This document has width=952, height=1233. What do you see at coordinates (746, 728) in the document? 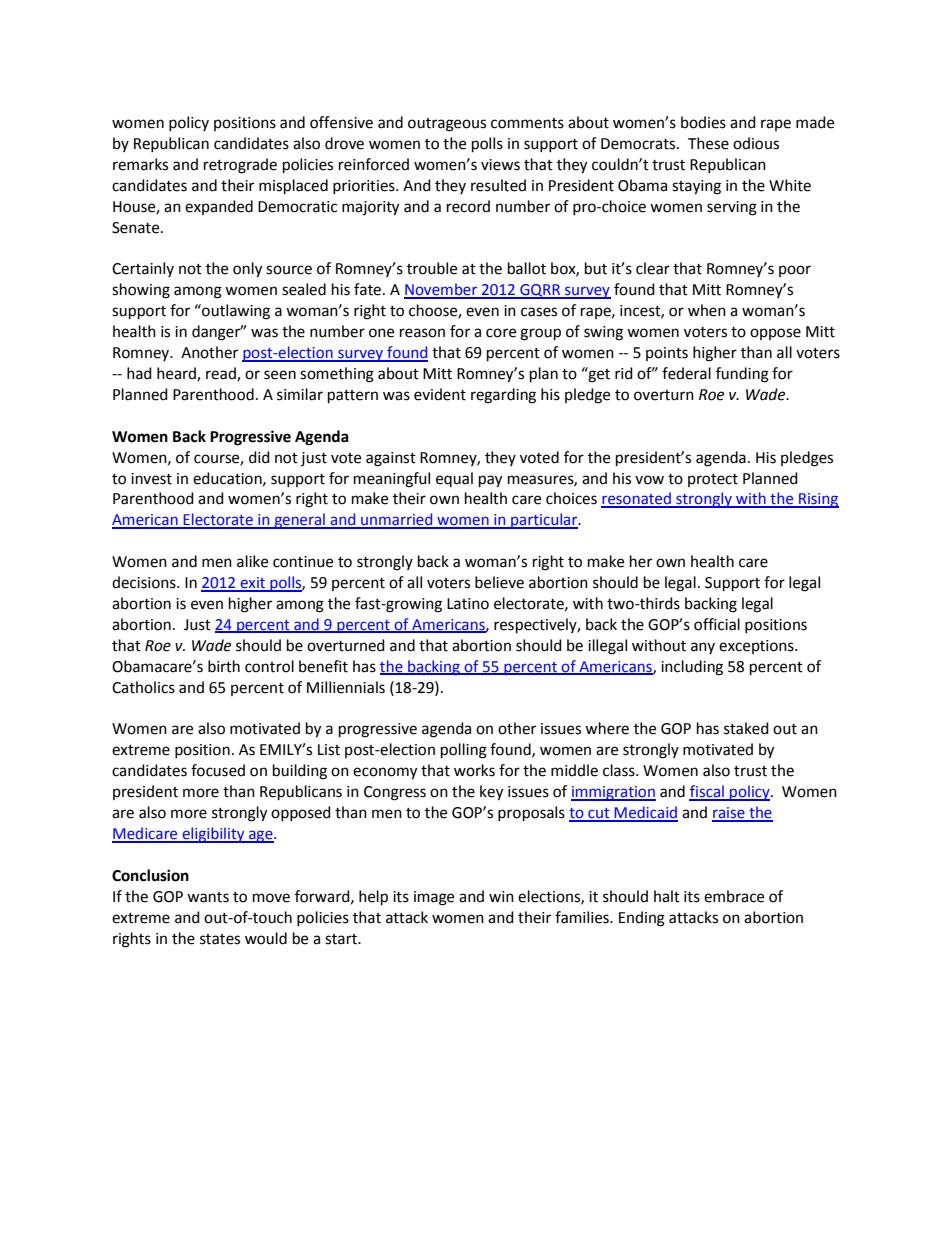
I see `staked` at bounding box center [746, 728].
